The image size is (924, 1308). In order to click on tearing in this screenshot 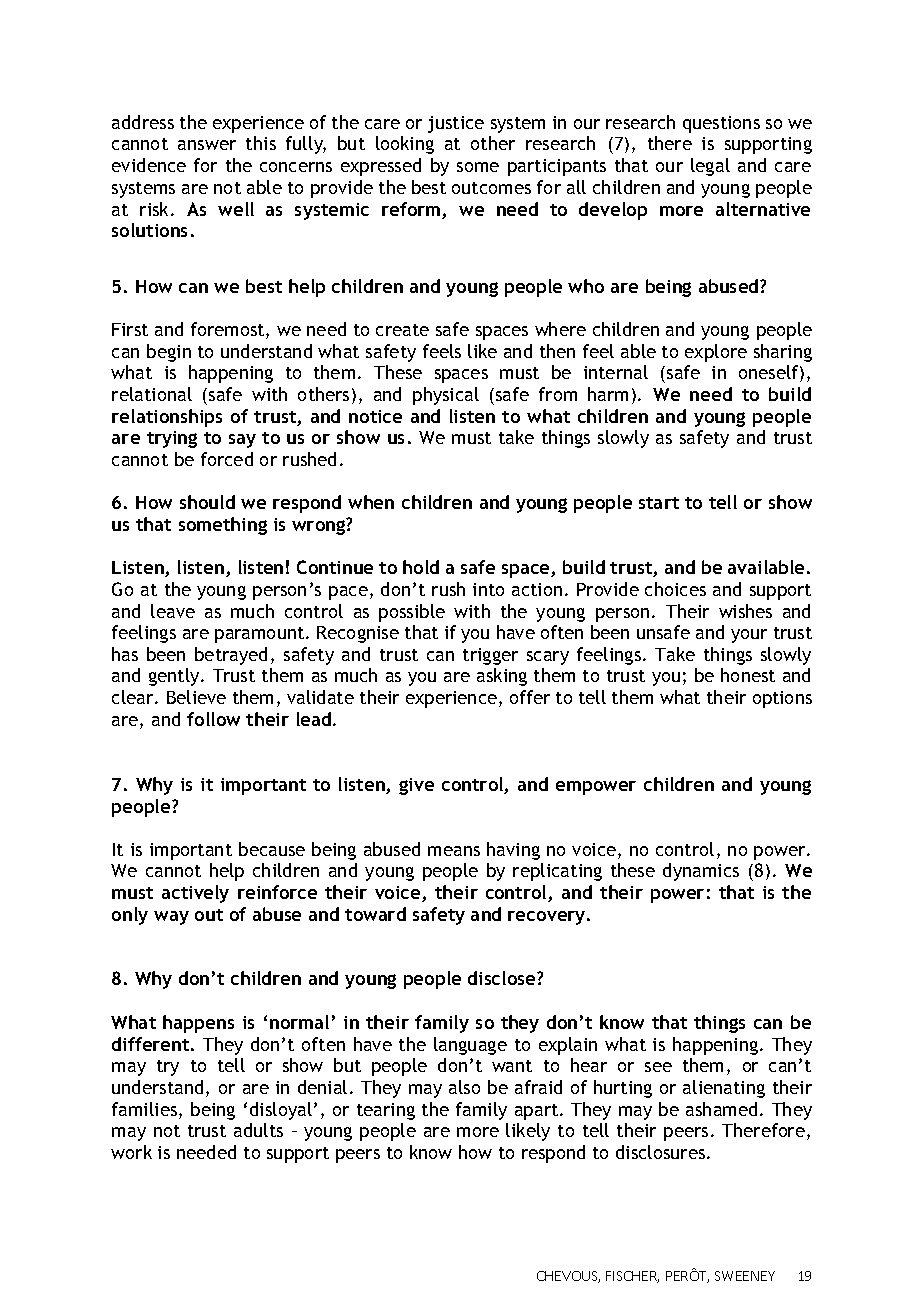, I will do `click(386, 1111)`.
